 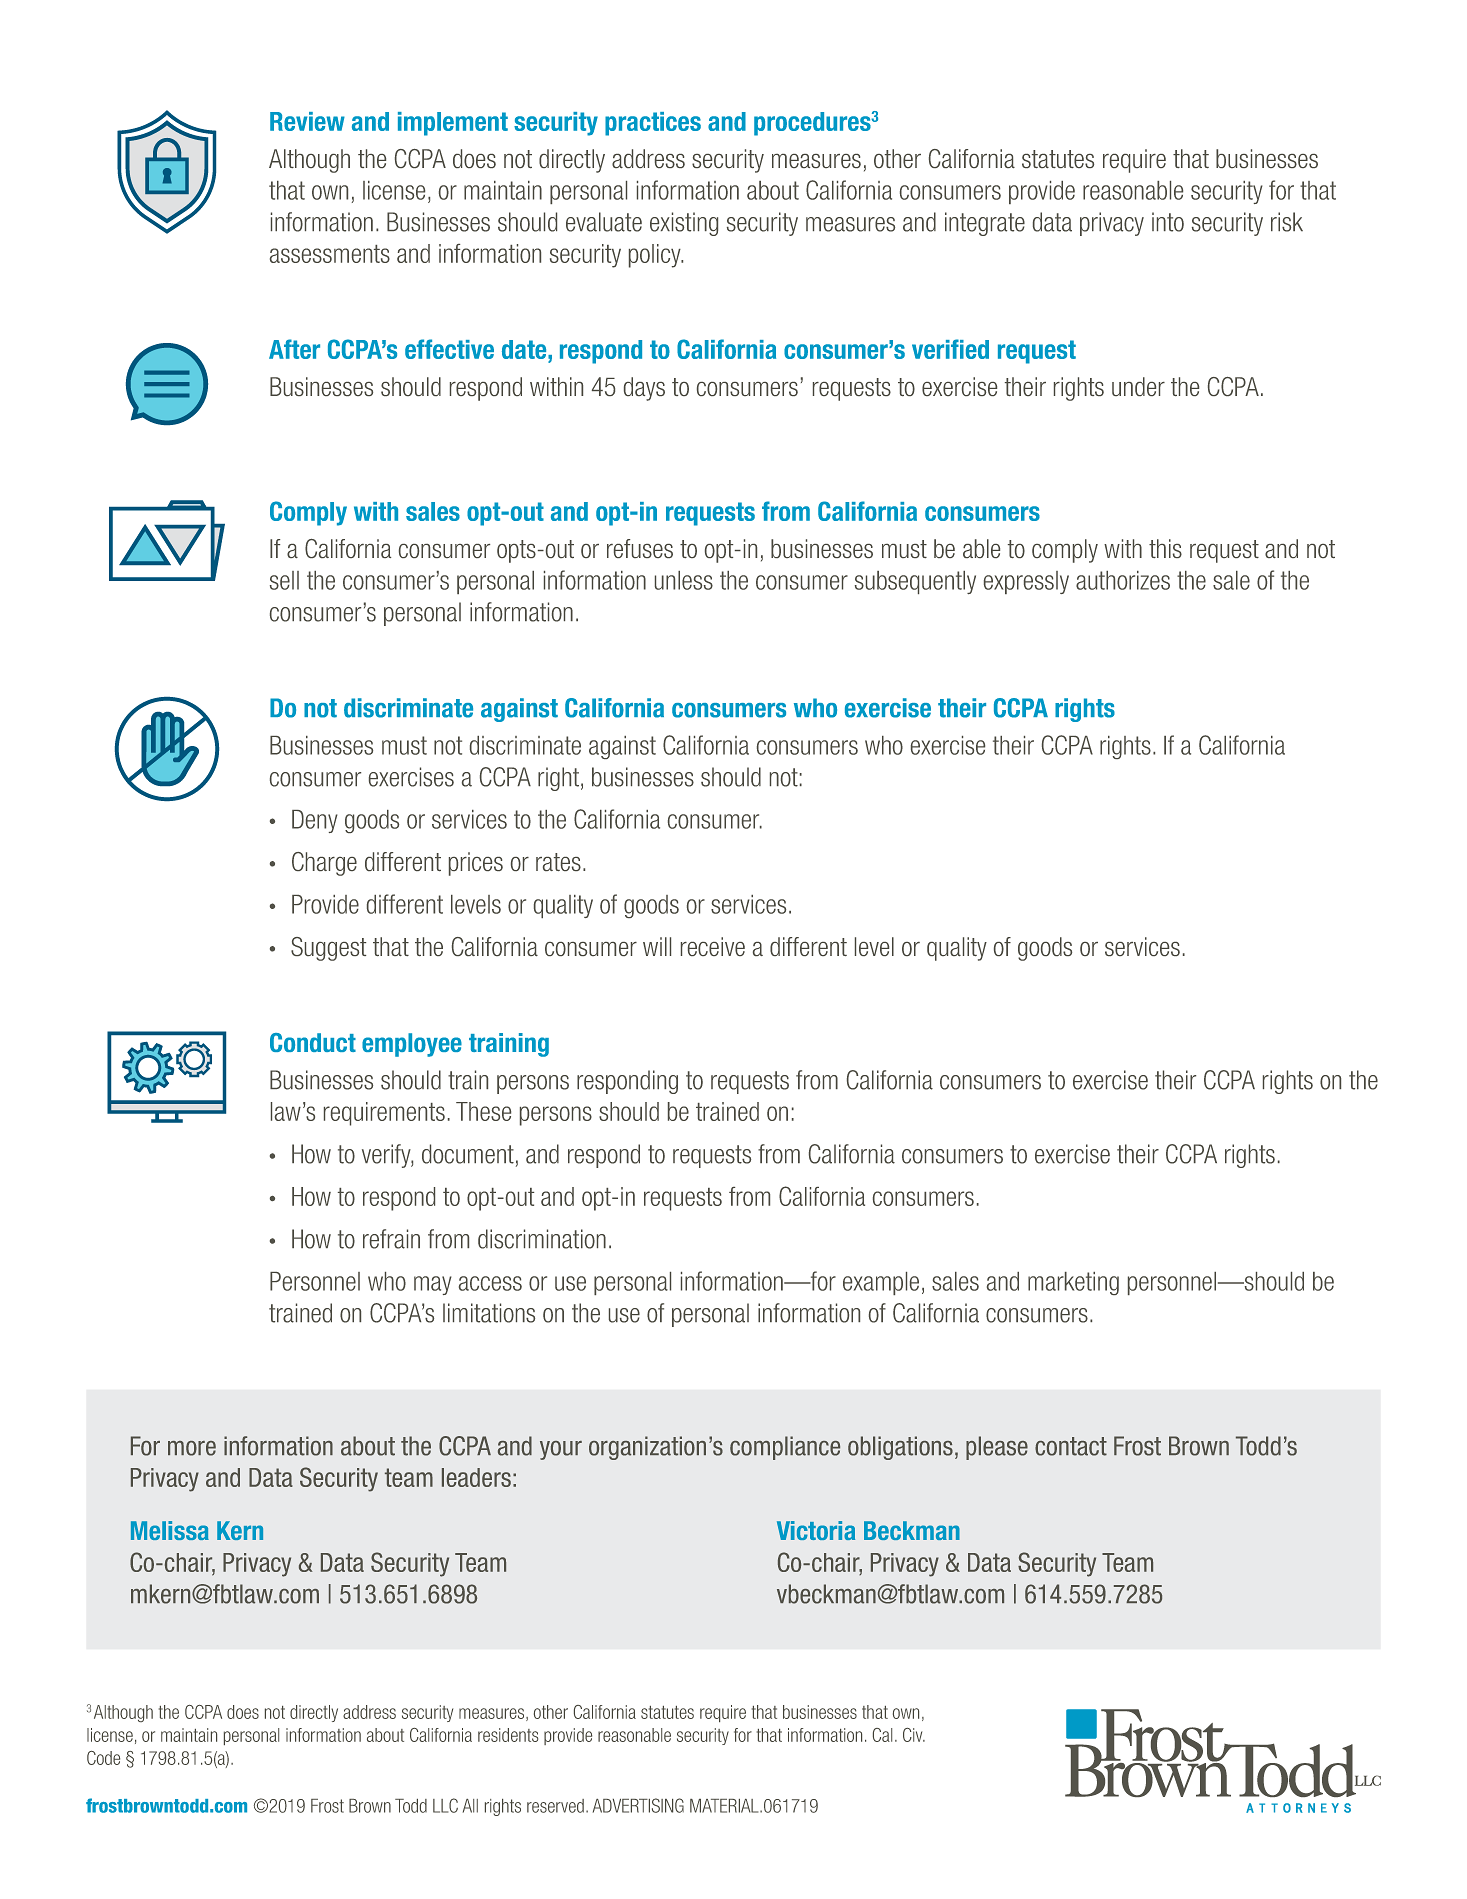 I want to click on into, so click(x=1168, y=222).
